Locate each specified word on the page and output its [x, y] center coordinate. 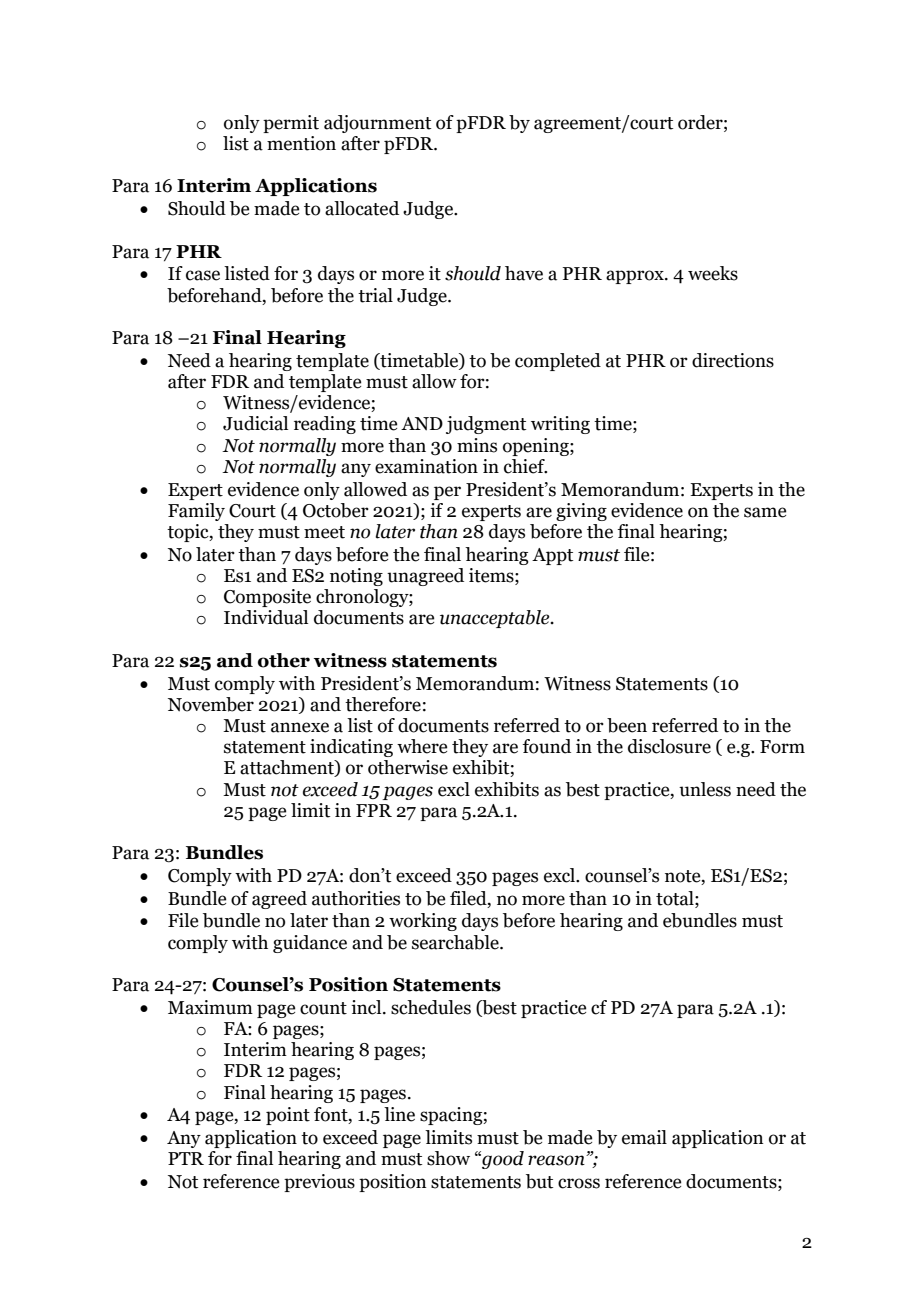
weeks [713, 273]
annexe [300, 727]
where [422, 746]
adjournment [377, 124]
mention [301, 143]
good [502, 1160]
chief [525, 466]
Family [196, 512]
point [288, 1116]
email [644, 1137]
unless [705, 789]
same [765, 512]
